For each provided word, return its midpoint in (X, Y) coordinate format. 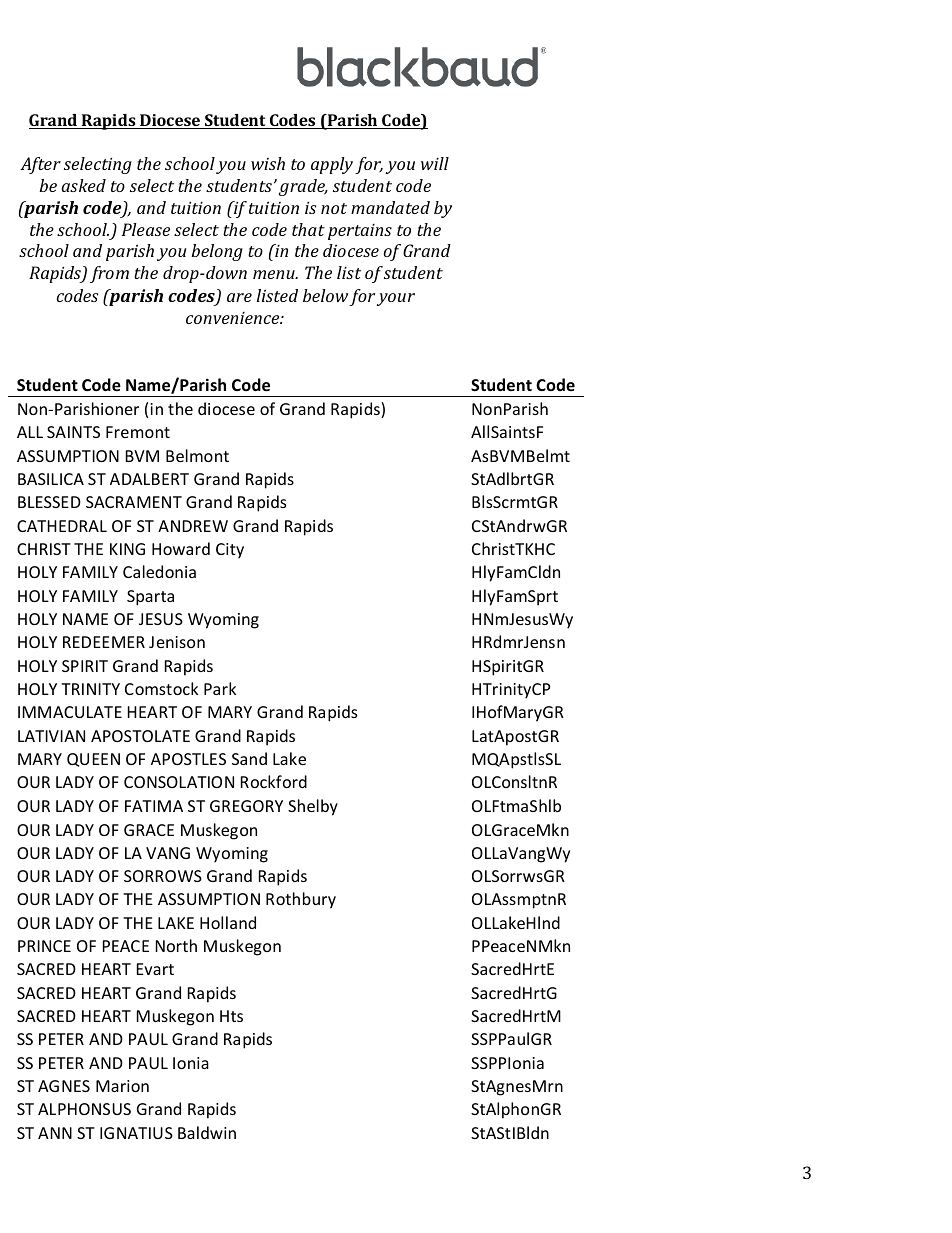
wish (268, 163)
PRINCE (44, 946)
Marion (122, 1086)
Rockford (274, 781)
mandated (390, 207)
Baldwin (207, 1132)
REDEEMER (104, 642)
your (396, 299)
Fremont (138, 432)
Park (220, 688)
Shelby (313, 807)
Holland (228, 922)
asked (83, 185)
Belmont (197, 455)
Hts (231, 1016)
